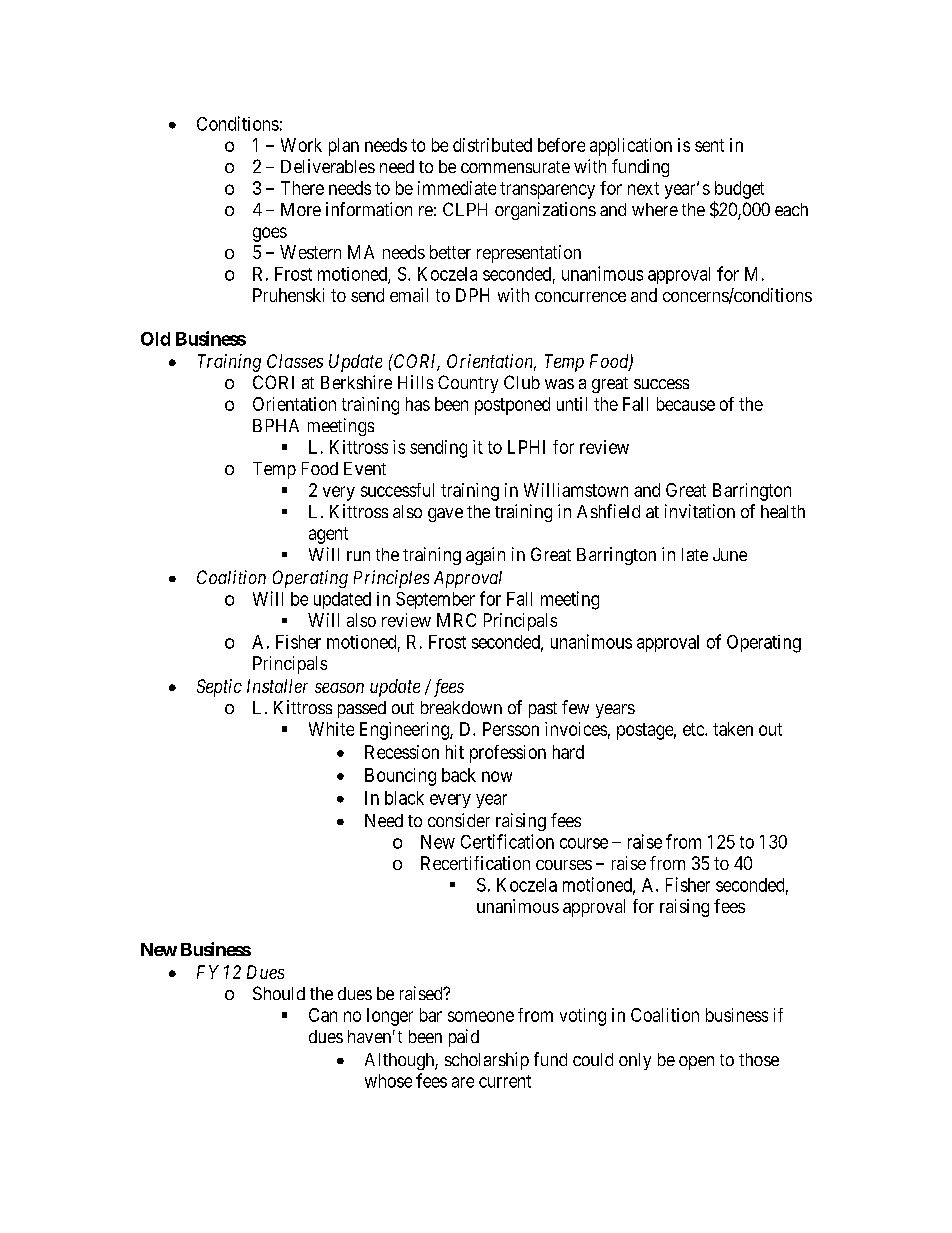  What do you see at coordinates (739, 190) in the screenshot?
I see `budget` at bounding box center [739, 190].
